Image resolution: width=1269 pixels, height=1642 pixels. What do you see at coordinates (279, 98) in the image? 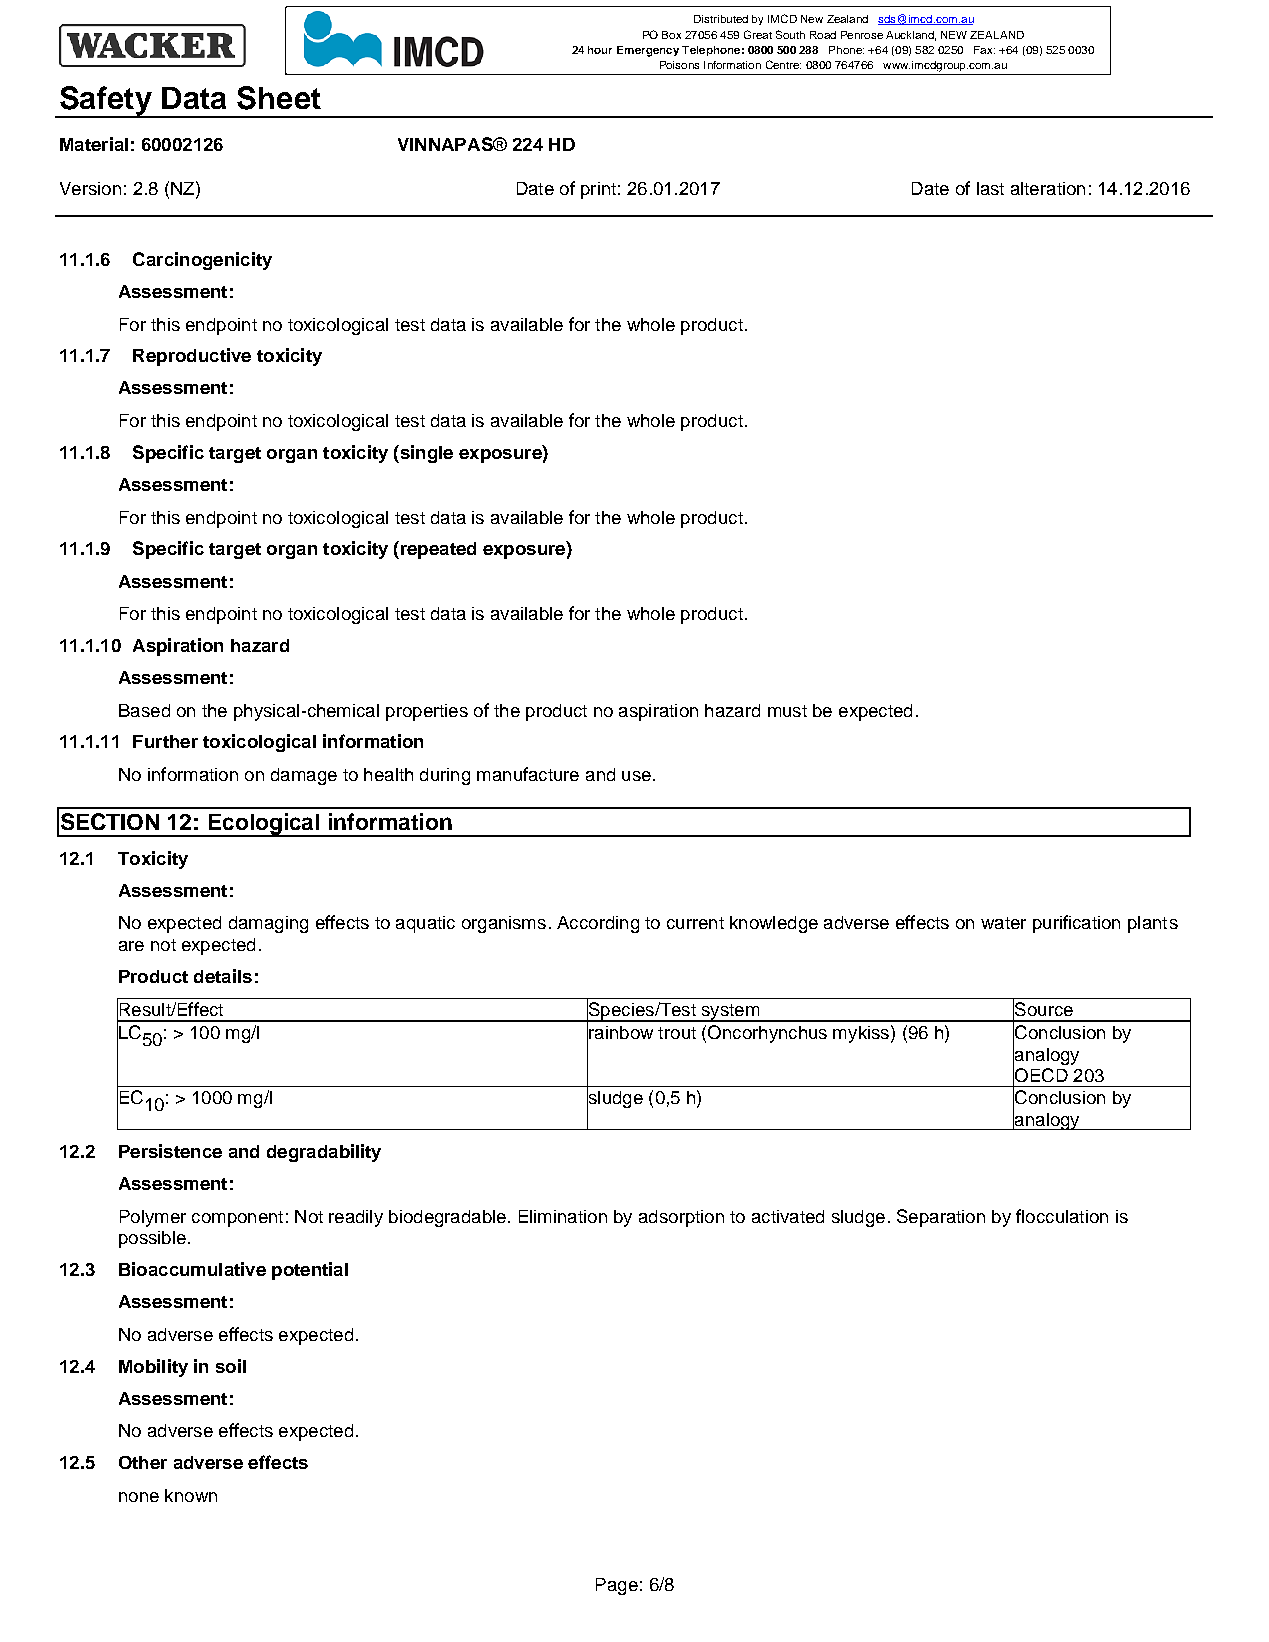
I see `Sheet` at bounding box center [279, 98].
